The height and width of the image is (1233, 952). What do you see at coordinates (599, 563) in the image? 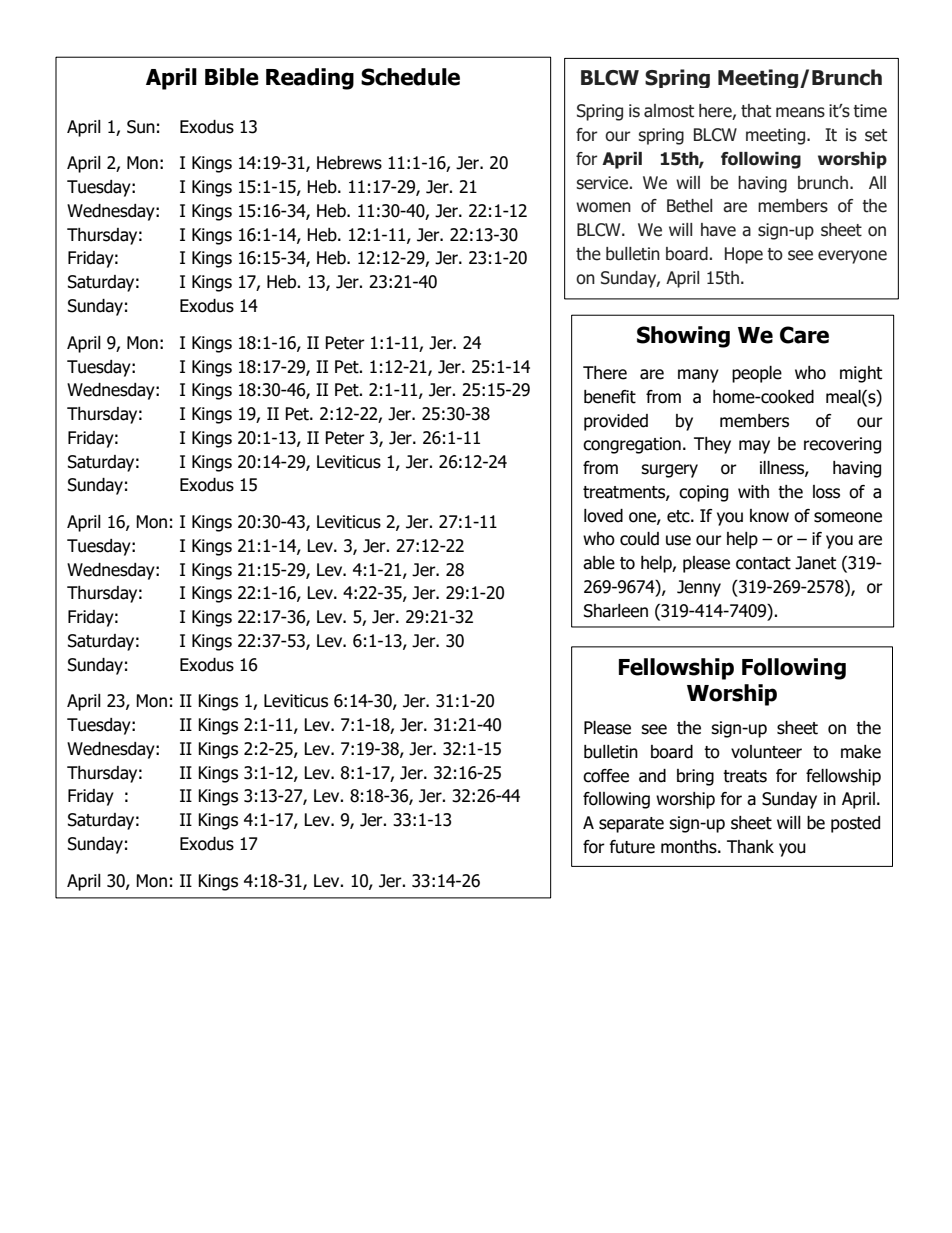
I see `able` at bounding box center [599, 563].
